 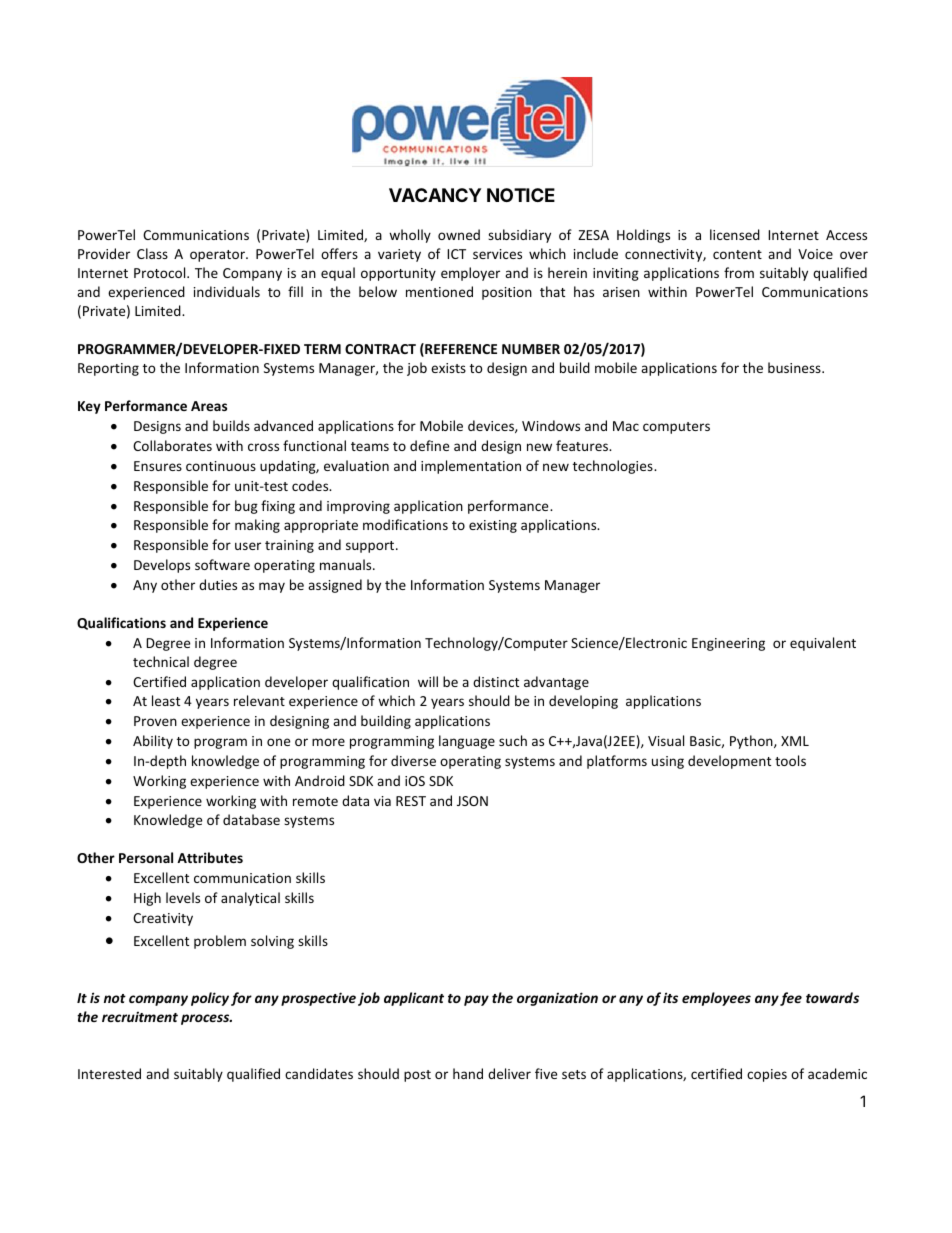 What do you see at coordinates (496, 681) in the document?
I see `distinct` at bounding box center [496, 681].
